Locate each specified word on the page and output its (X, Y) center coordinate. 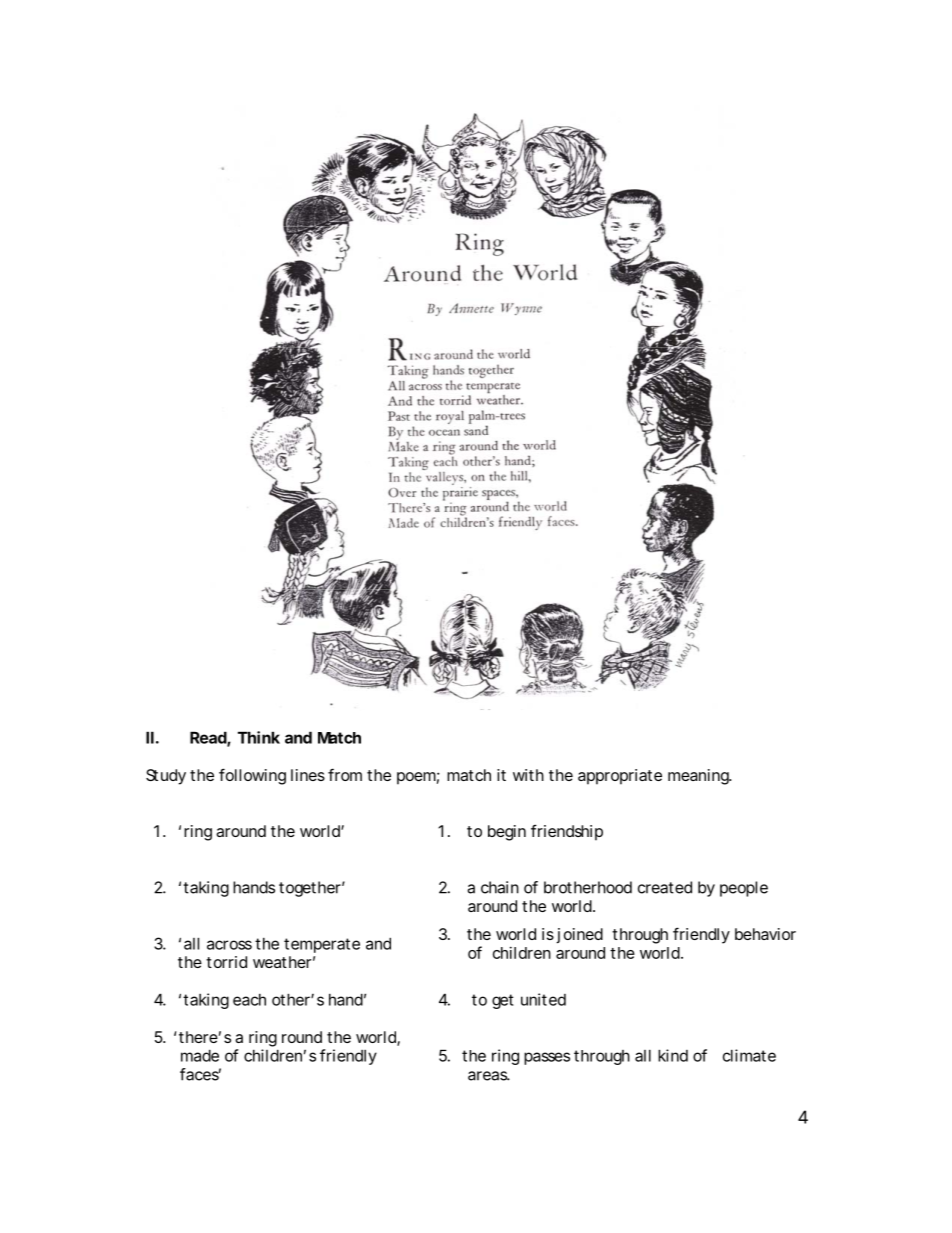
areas (489, 1076)
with (528, 775)
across (229, 945)
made (200, 1055)
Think (259, 737)
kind (673, 1055)
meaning (699, 777)
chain (500, 887)
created (665, 887)
